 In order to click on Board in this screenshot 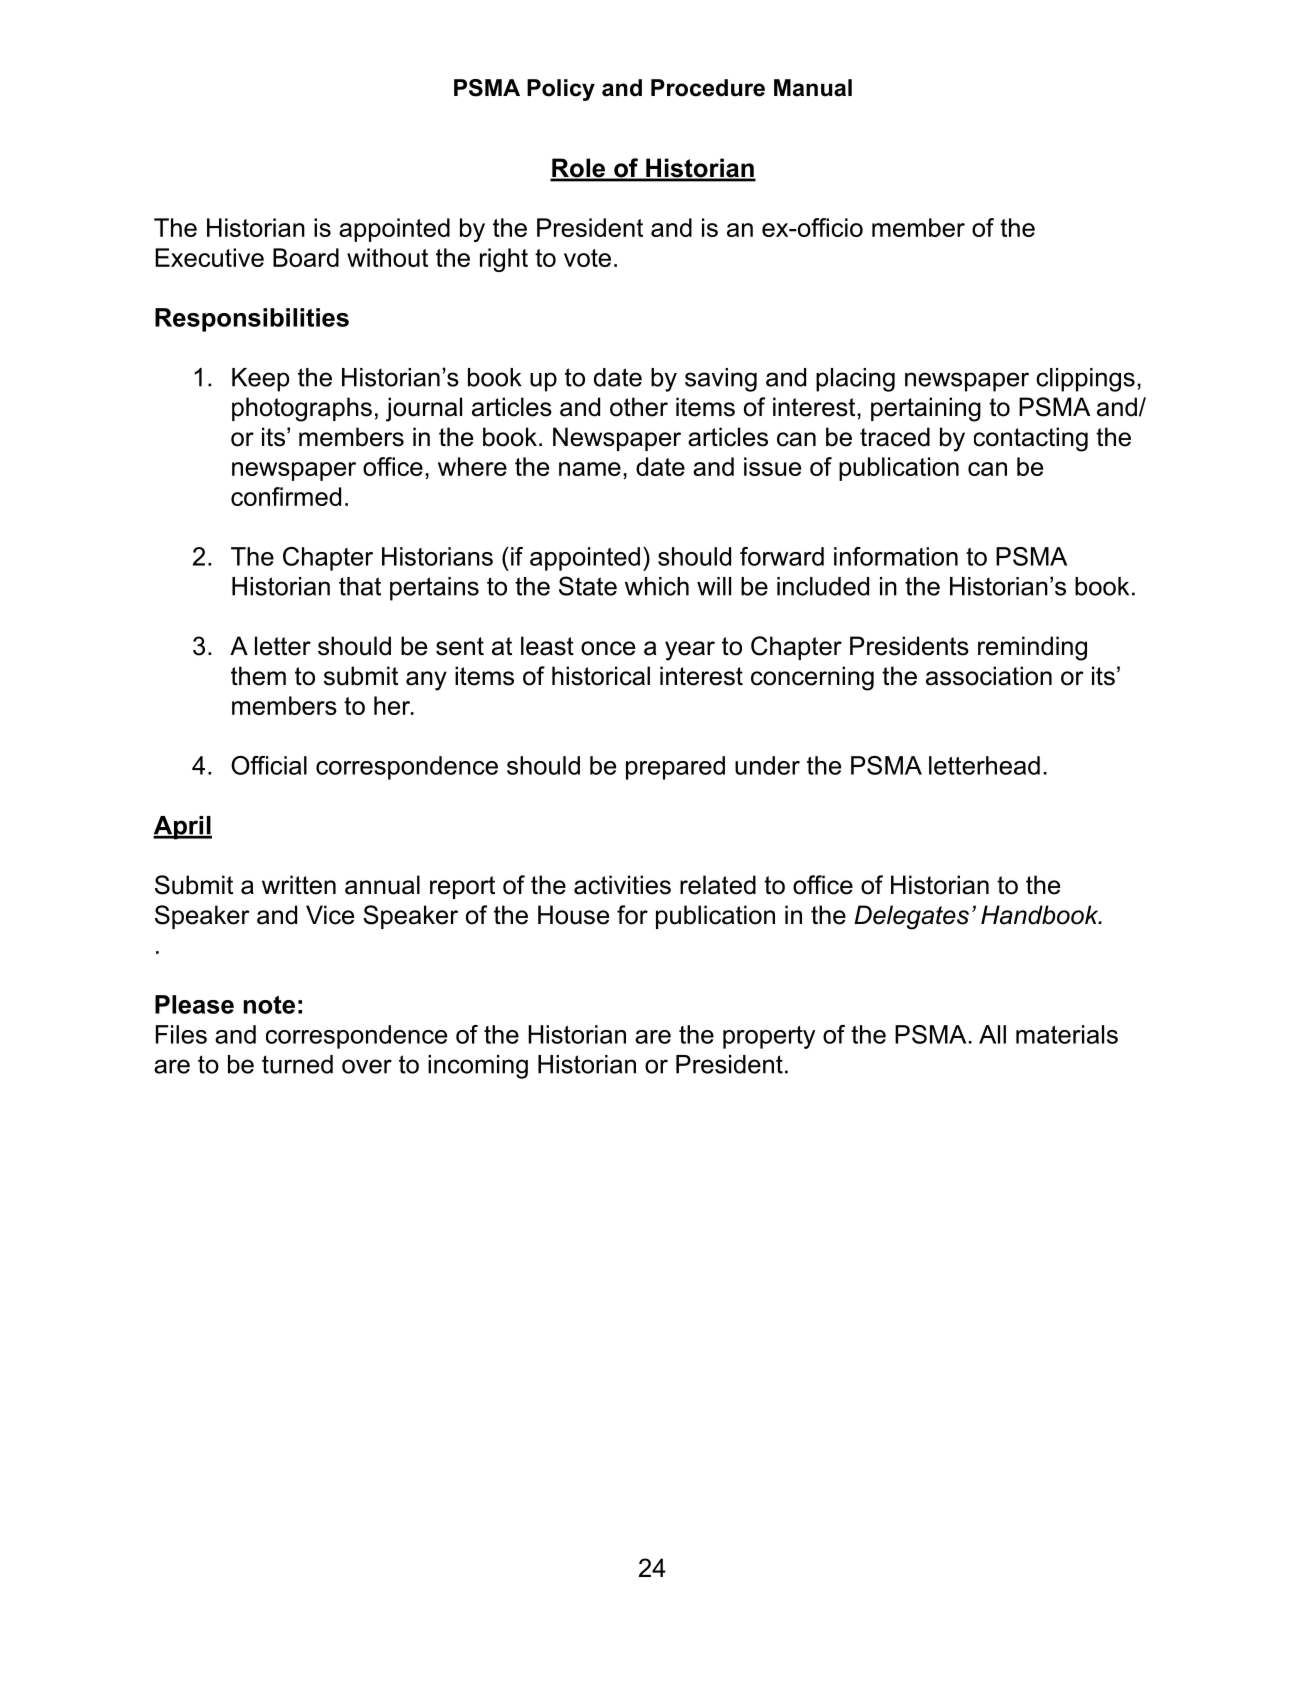, I will do `click(306, 257)`.
